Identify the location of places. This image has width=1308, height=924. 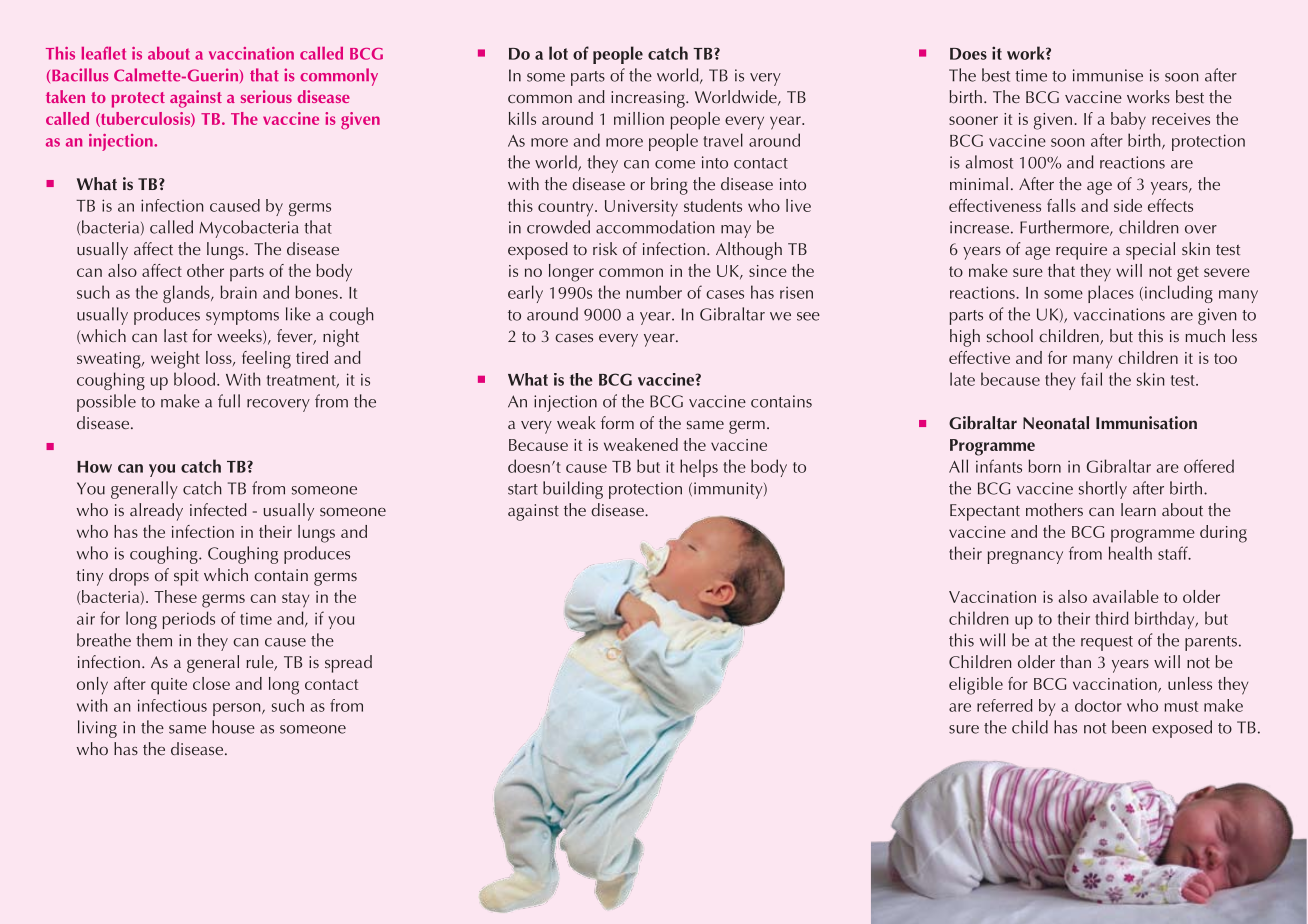
(1111, 294).
